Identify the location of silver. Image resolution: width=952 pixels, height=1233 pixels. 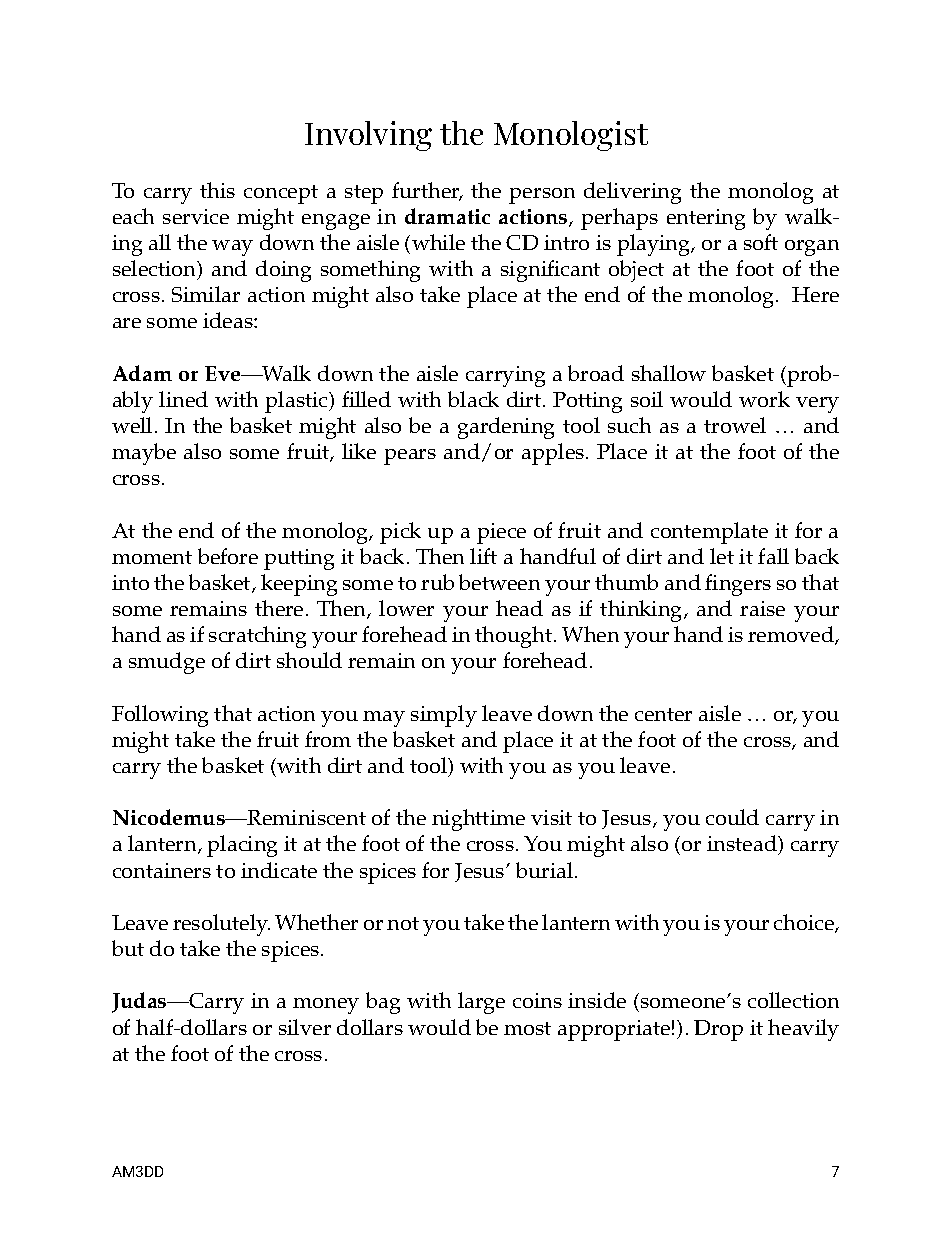
(305, 1027).
